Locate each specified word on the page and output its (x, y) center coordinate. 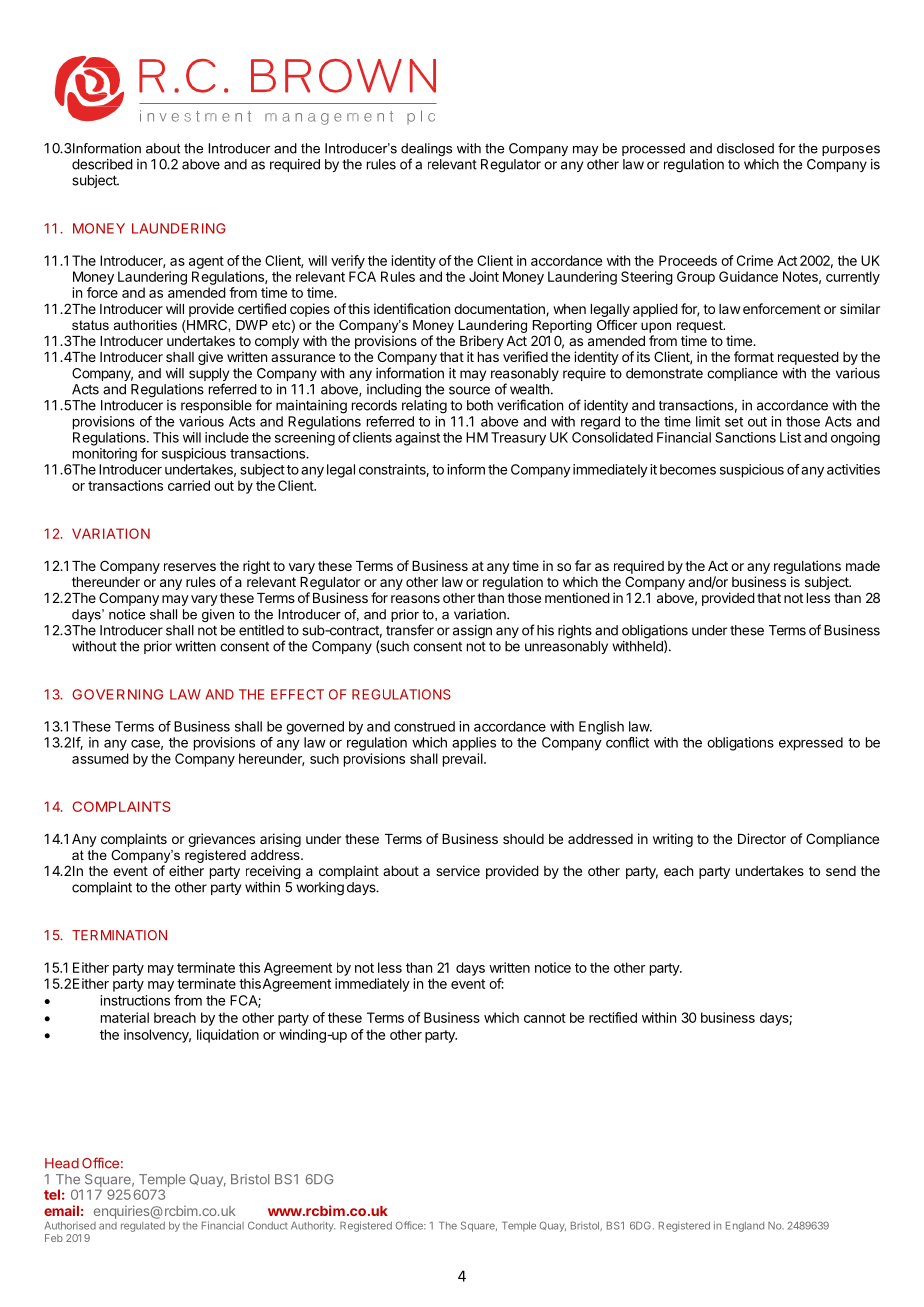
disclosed (745, 148)
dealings (426, 151)
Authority (313, 1226)
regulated (143, 1227)
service (458, 870)
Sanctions (745, 437)
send (841, 871)
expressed (811, 744)
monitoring (105, 455)
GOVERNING (117, 694)
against (417, 439)
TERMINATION (119, 935)
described (102, 164)
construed (424, 726)
